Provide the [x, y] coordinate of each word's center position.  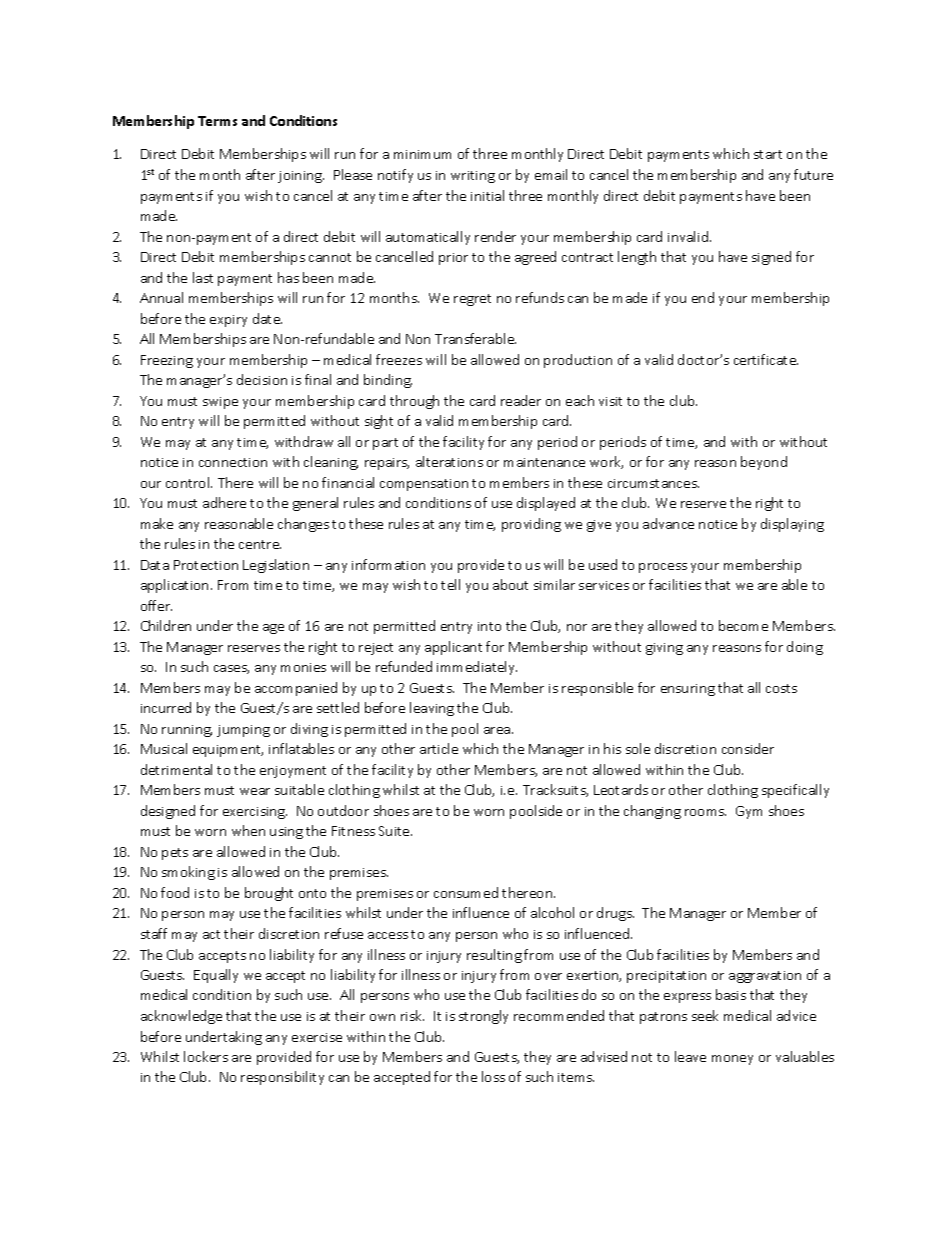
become [743, 625]
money [732, 1060]
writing [473, 177]
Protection [206, 565]
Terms [217, 121]
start [768, 154]
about [510, 584]
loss [493, 1076]
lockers [206, 1056]
